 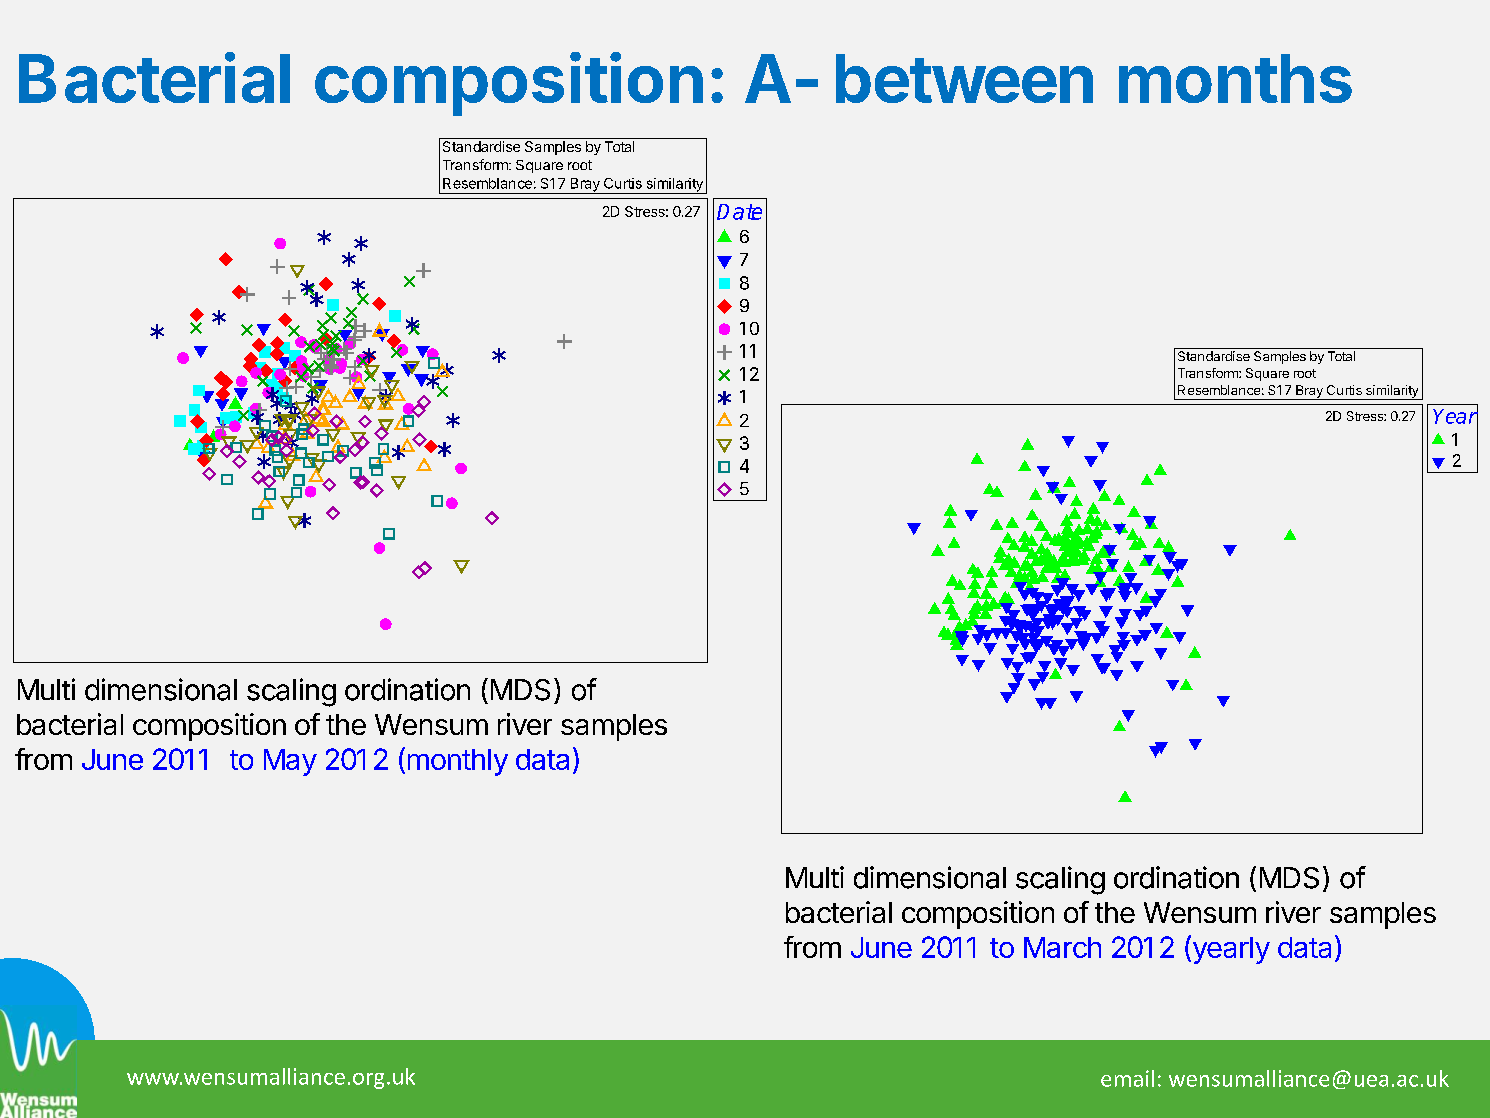 I want to click on March, so click(x=1062, y=947).
